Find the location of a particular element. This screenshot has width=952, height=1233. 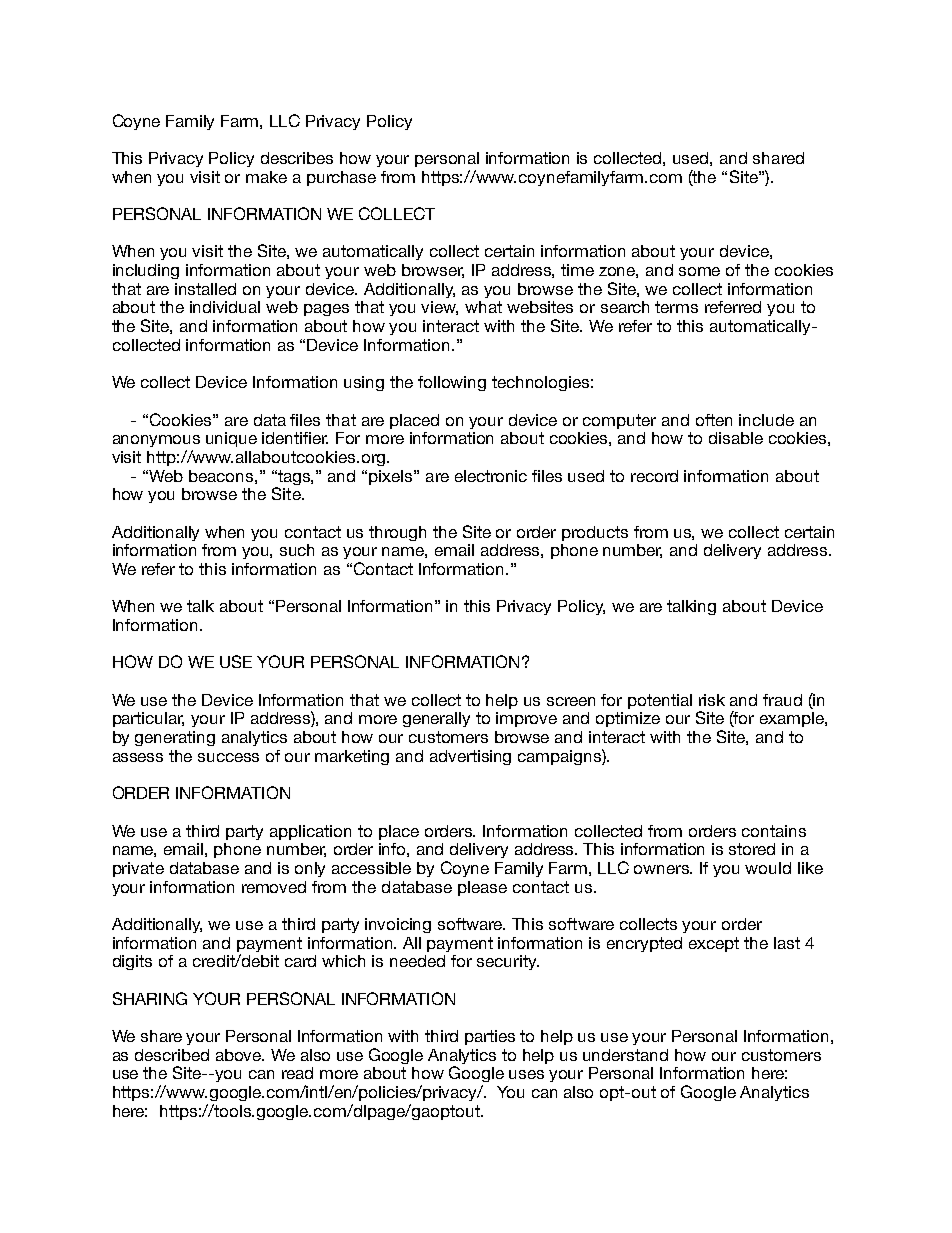

make is located at coordinates (266, 177).
